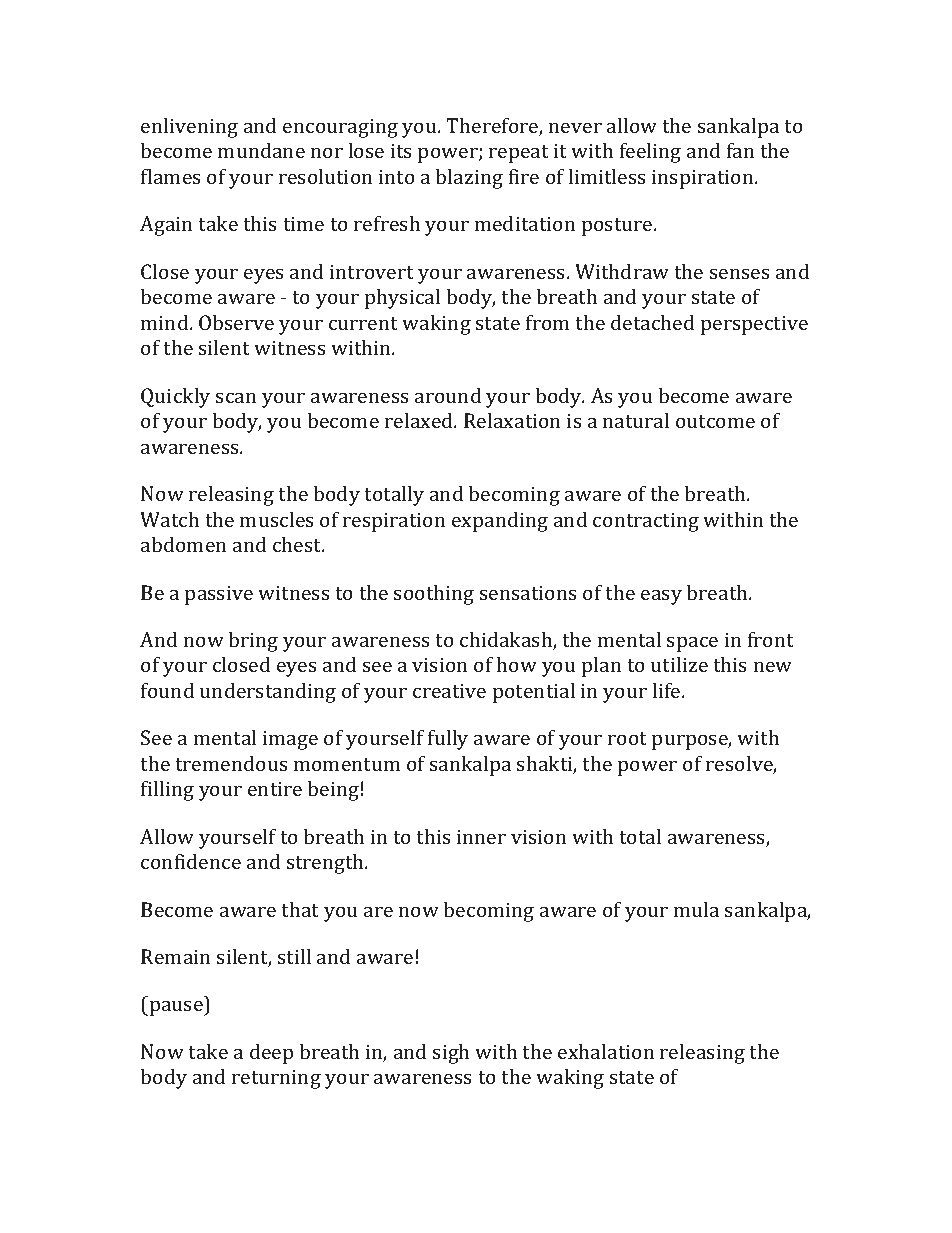 The image size is (952, 1233). I want to click on around, so click(448, 395).
